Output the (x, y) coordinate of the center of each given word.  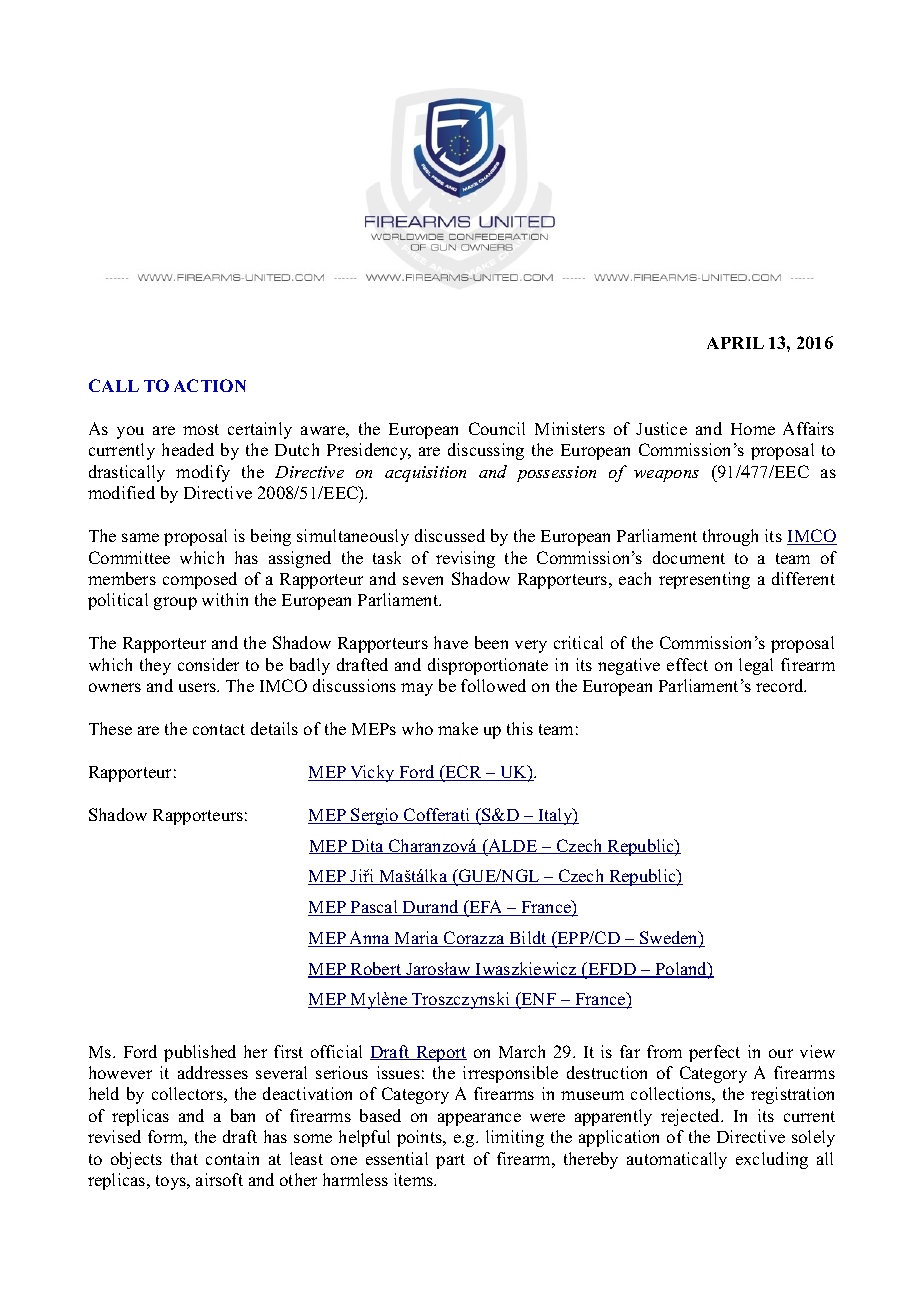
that (184, 1158)
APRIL (735, 343)
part (450, 1161)
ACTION (210, 385)
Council (497, 428)
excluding (772, 1160)
